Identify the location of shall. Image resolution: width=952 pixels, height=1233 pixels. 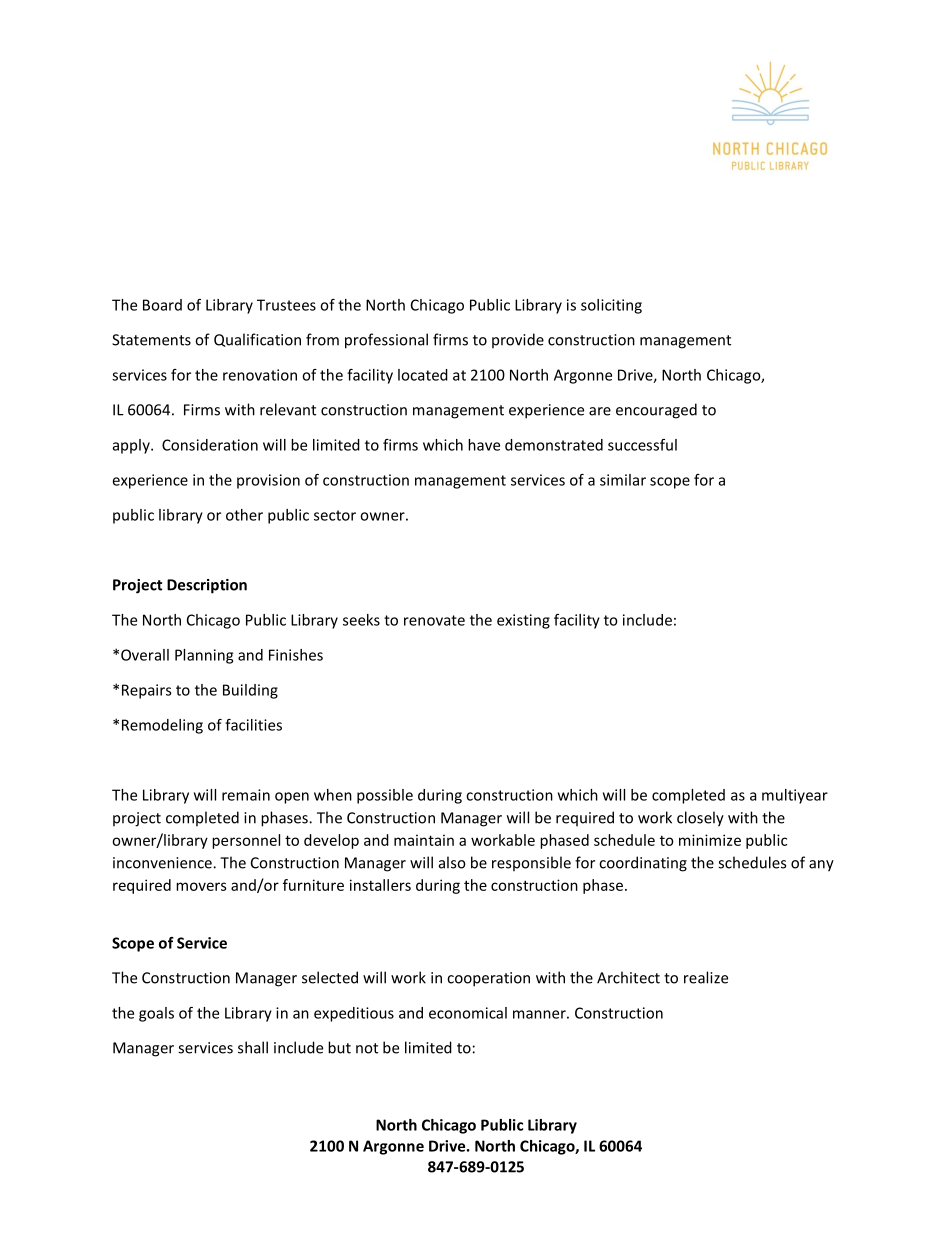
(253, 1047).
